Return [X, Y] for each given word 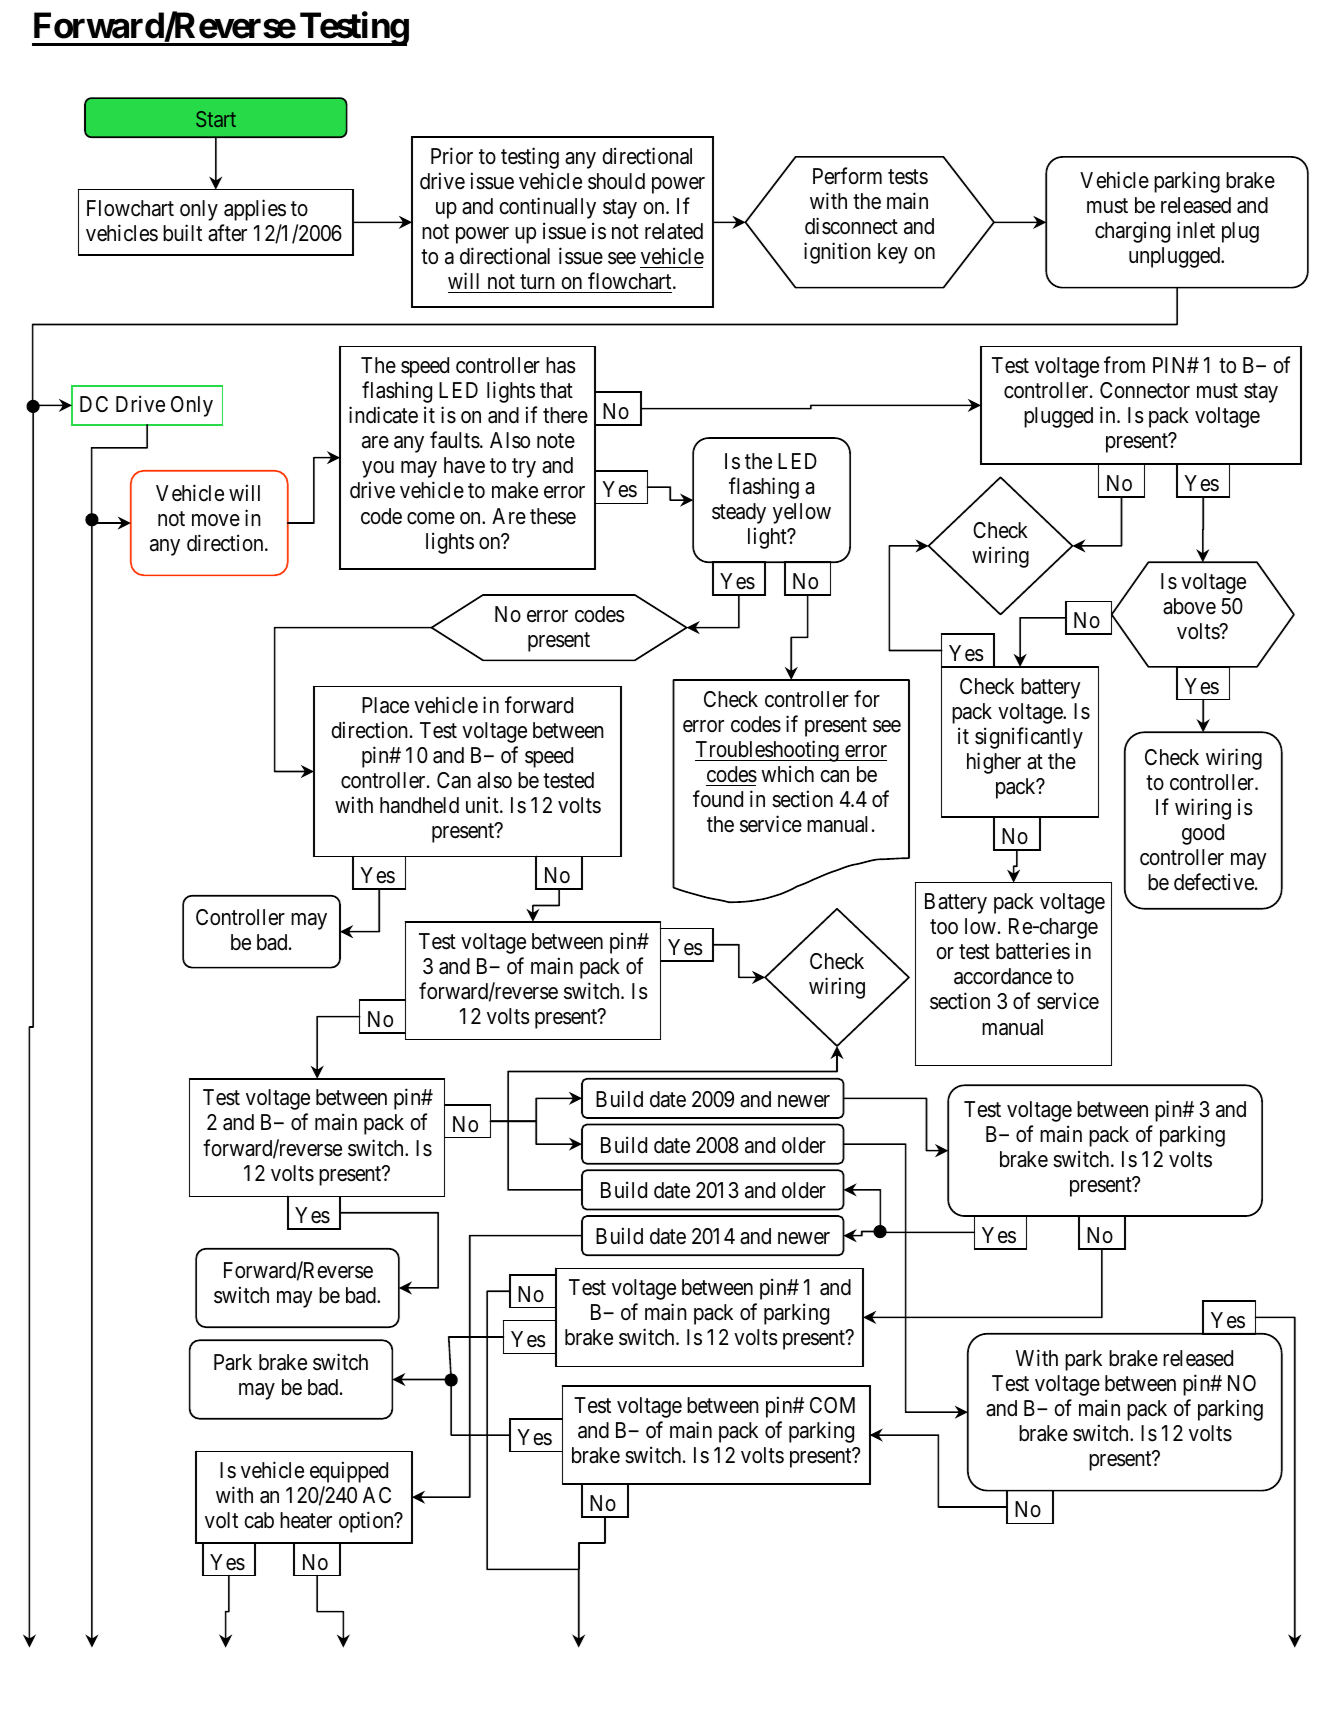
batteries [1033, 951]
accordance [1003, 976]
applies [255, 210]
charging [1132, 232]
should [616, 181]
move [216, 520]
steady [739, 513]
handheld [419, 805]
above [1189, 606]
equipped [349, 1472]
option [367, 1522]
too [944, 927]
